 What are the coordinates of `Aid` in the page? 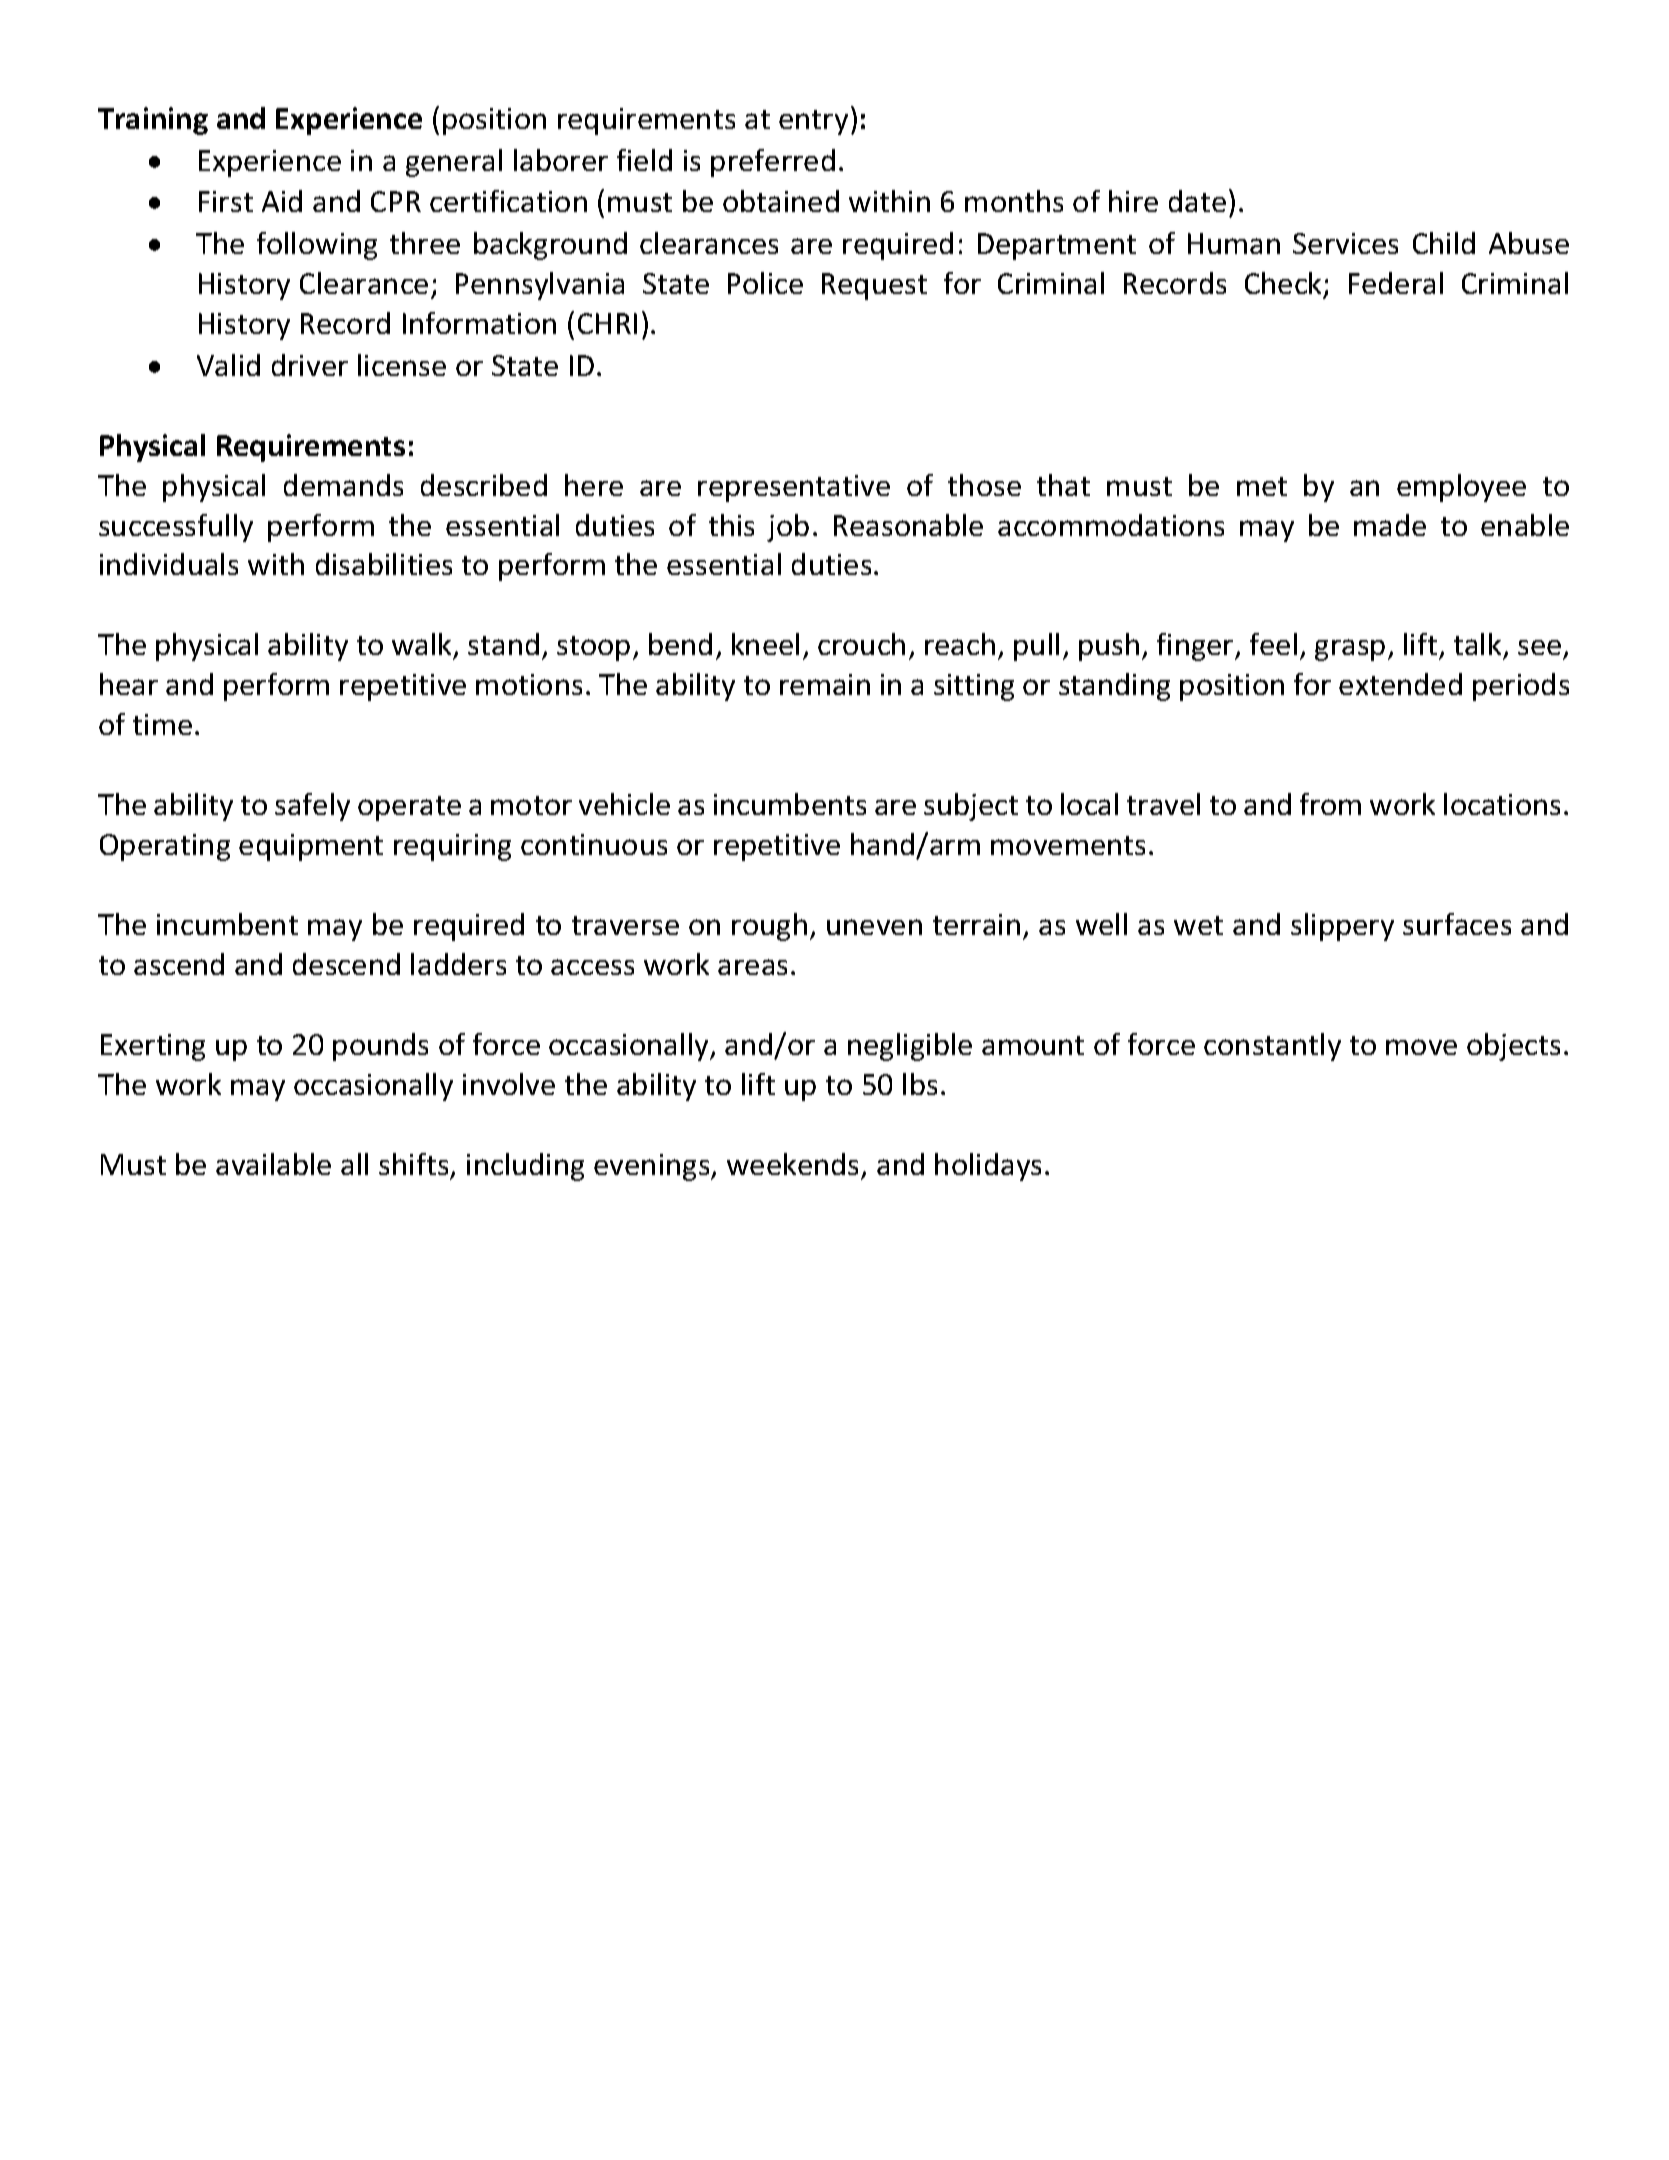 It's located at (282, 201).
